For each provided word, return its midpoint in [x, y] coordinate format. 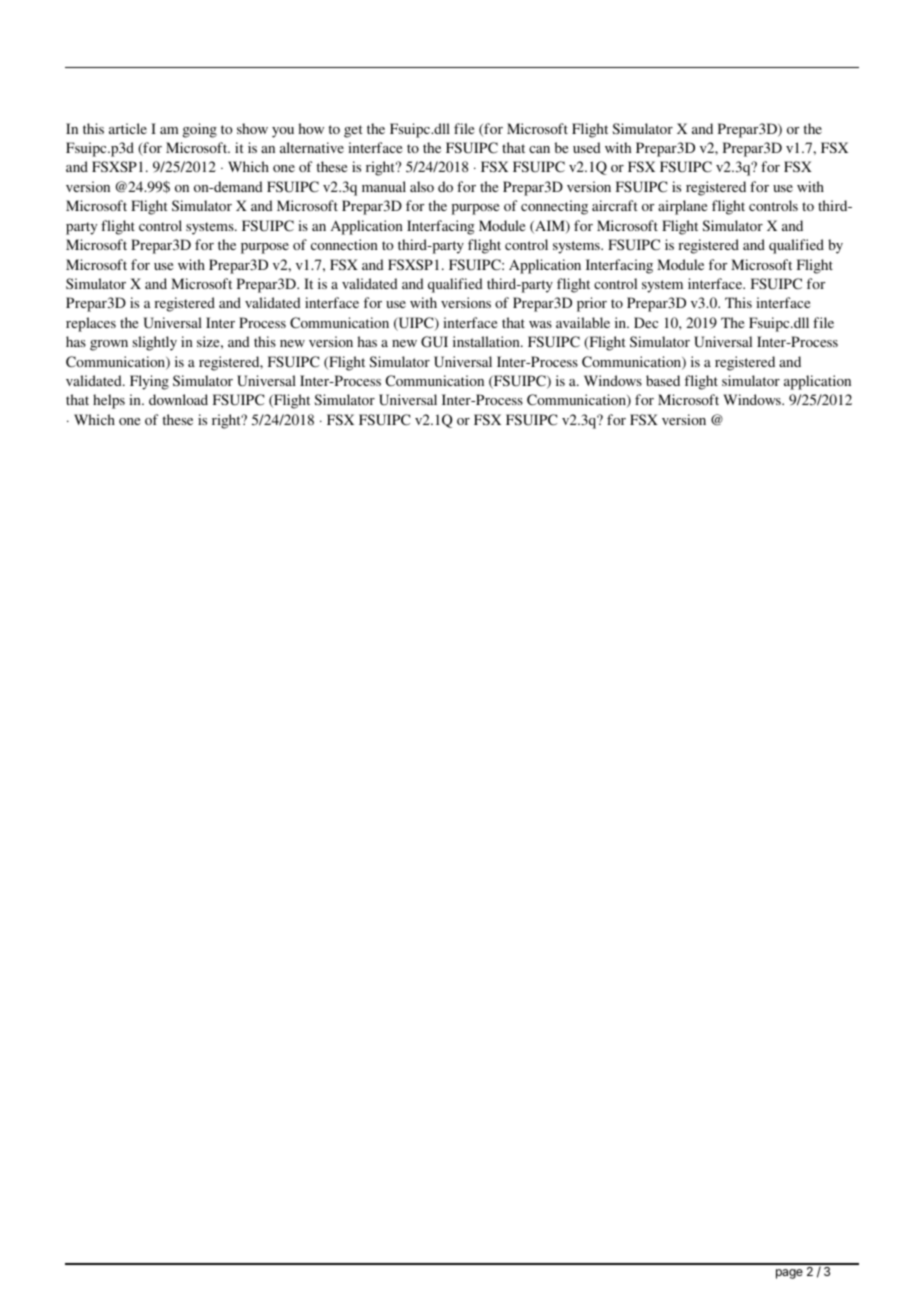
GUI [434, 342]
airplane [682, 207]
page [789, 1274]
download [178, 399]
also [422, 186]
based [663, 380]
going [200, 130]
